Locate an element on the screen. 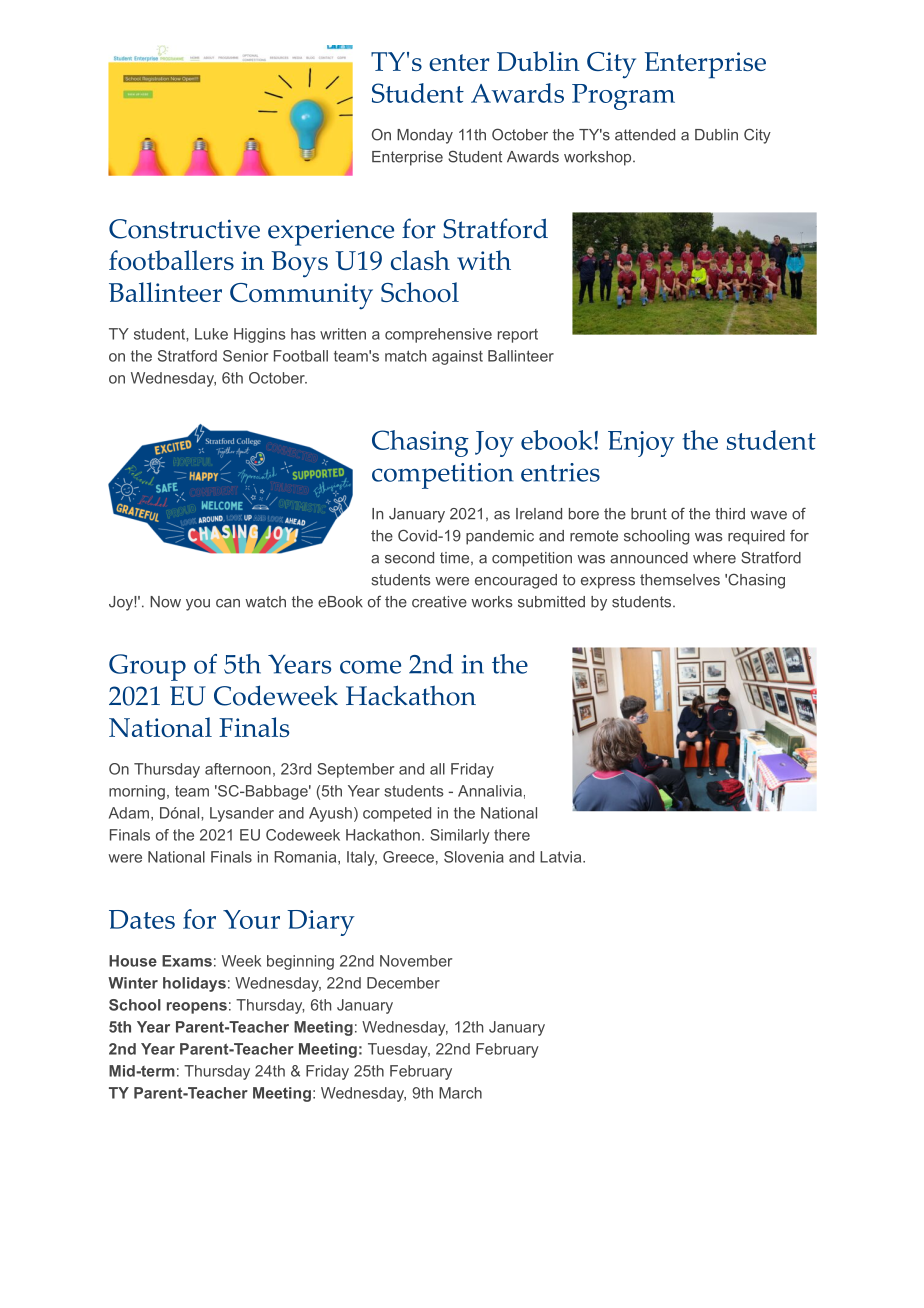 Image resolution: width=924 pixels, height=1308 pixels. Monday is located at coordinates (425, 136).
